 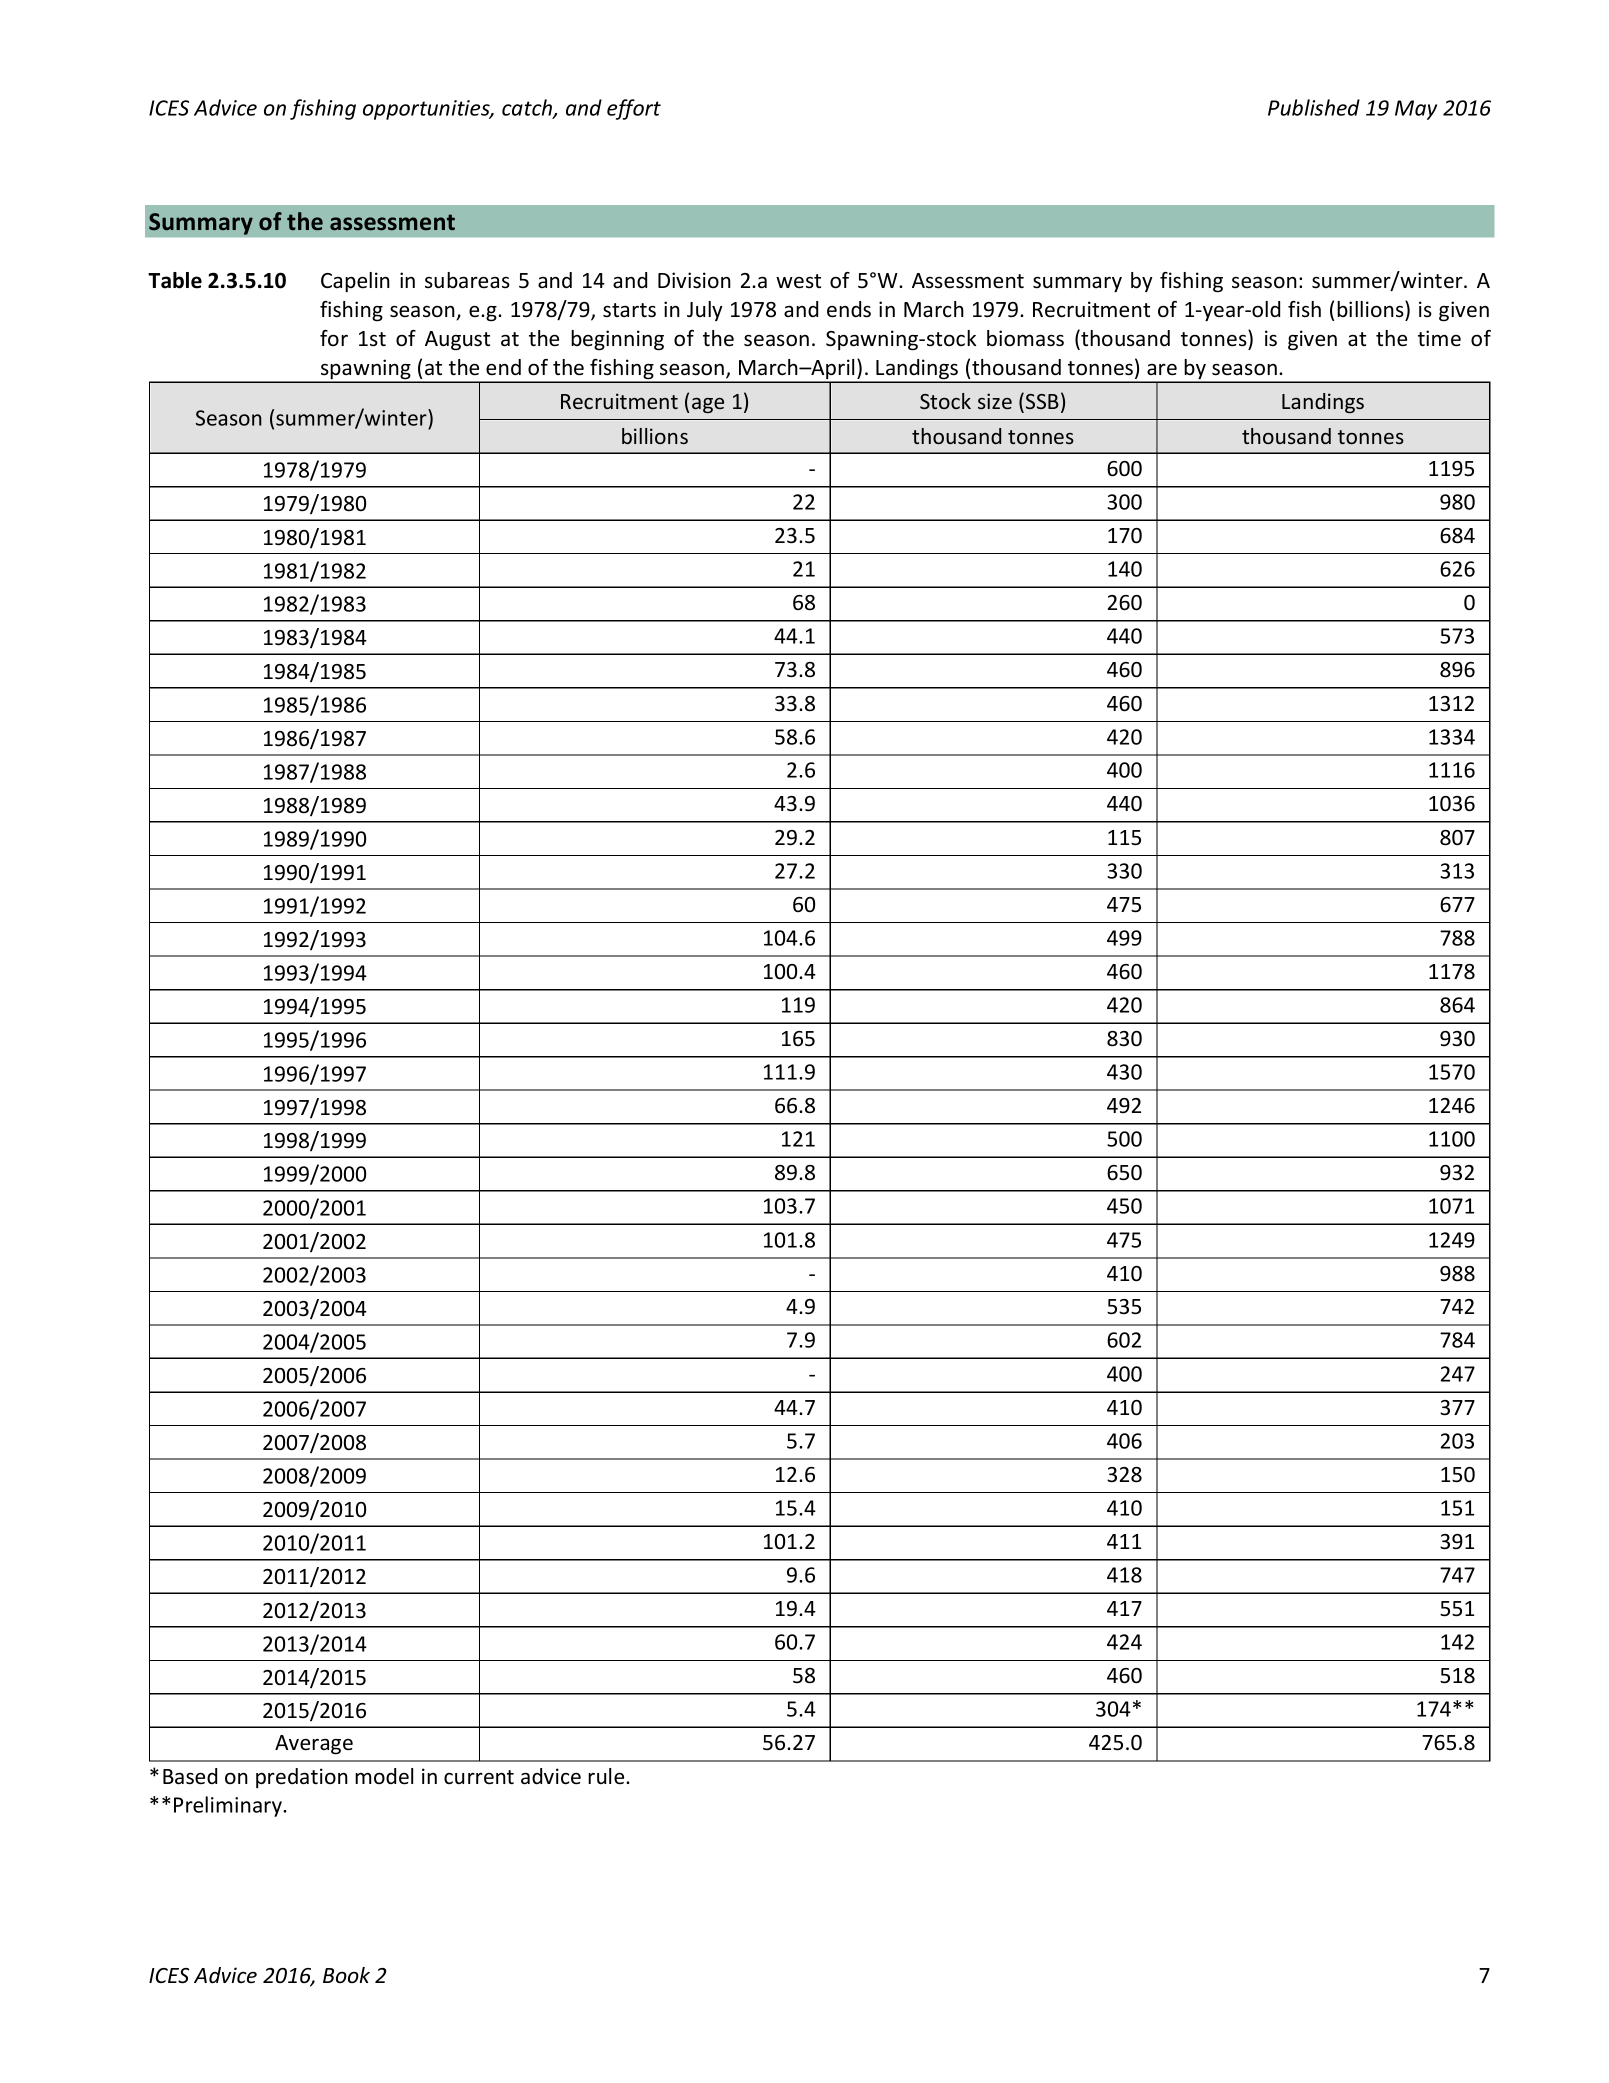 What do you see at coordinates (302, 1778) in the screenshot?
I see `predation` at bounding box center [302, 1778].
